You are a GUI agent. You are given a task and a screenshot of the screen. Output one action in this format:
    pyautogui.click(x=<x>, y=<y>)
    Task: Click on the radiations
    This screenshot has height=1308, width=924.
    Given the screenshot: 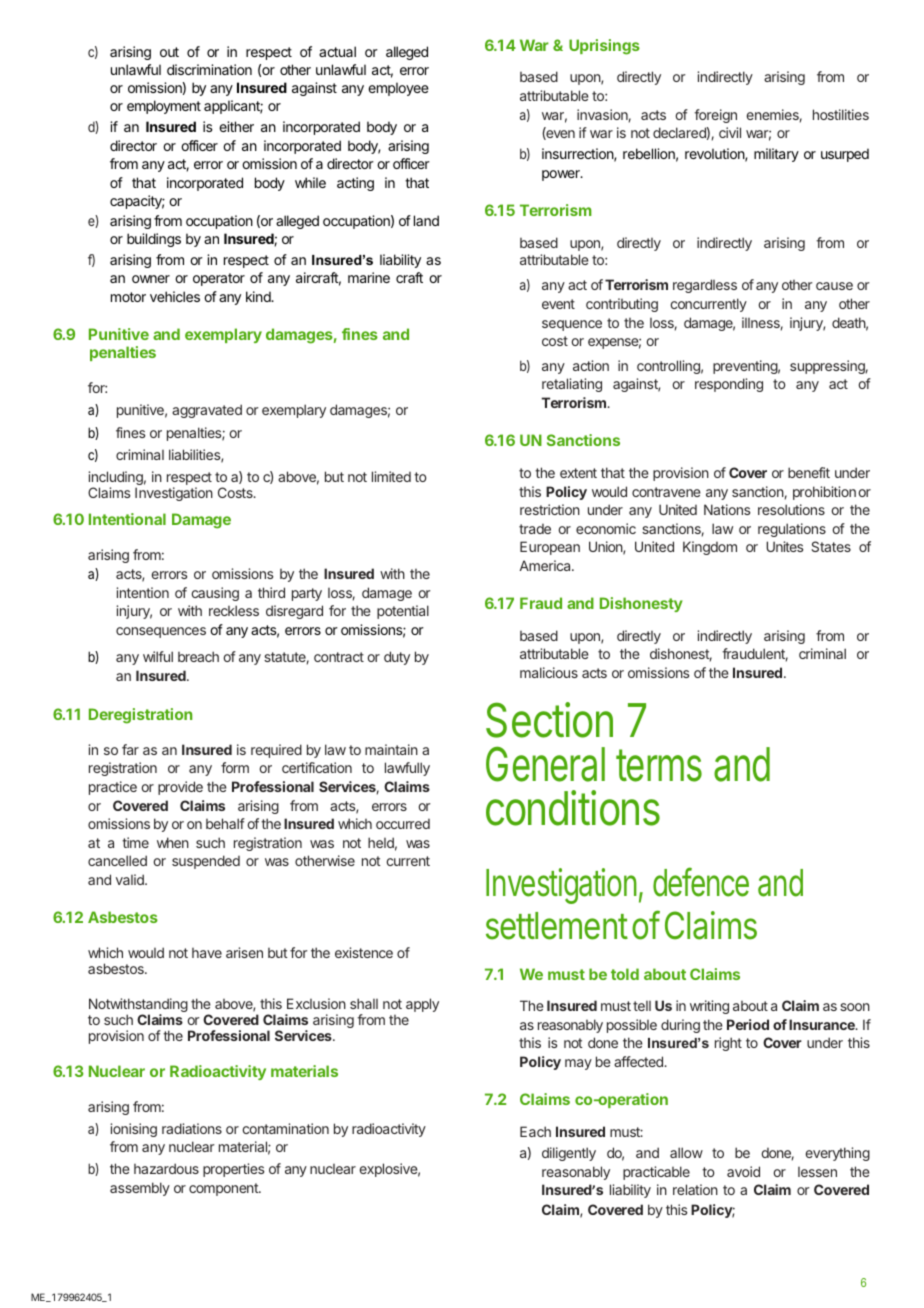 What is the action you would take?
    pyautogui.click(x=192, y=1128)
